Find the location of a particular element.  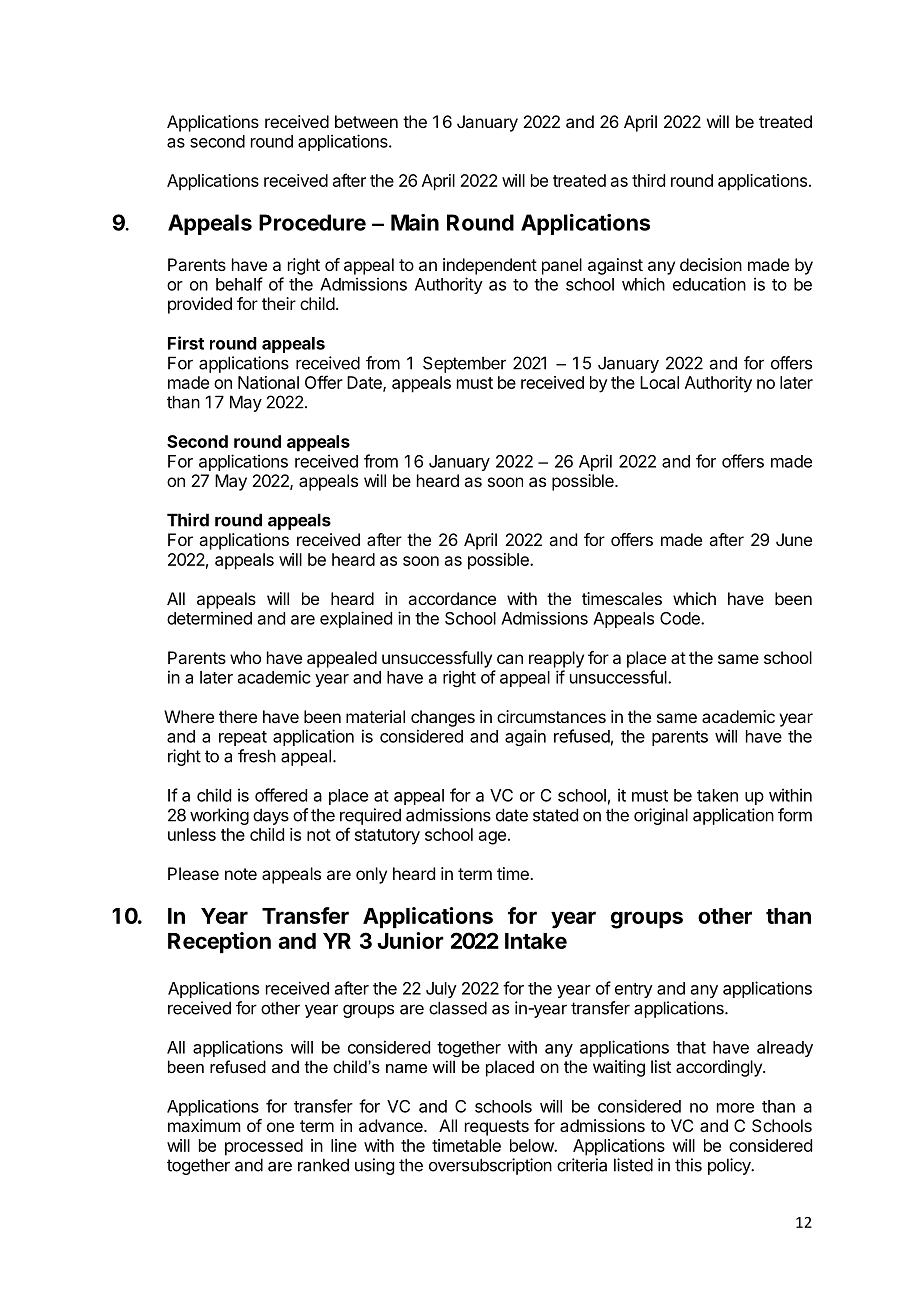

processed is located at coordinates (264, 1147).
